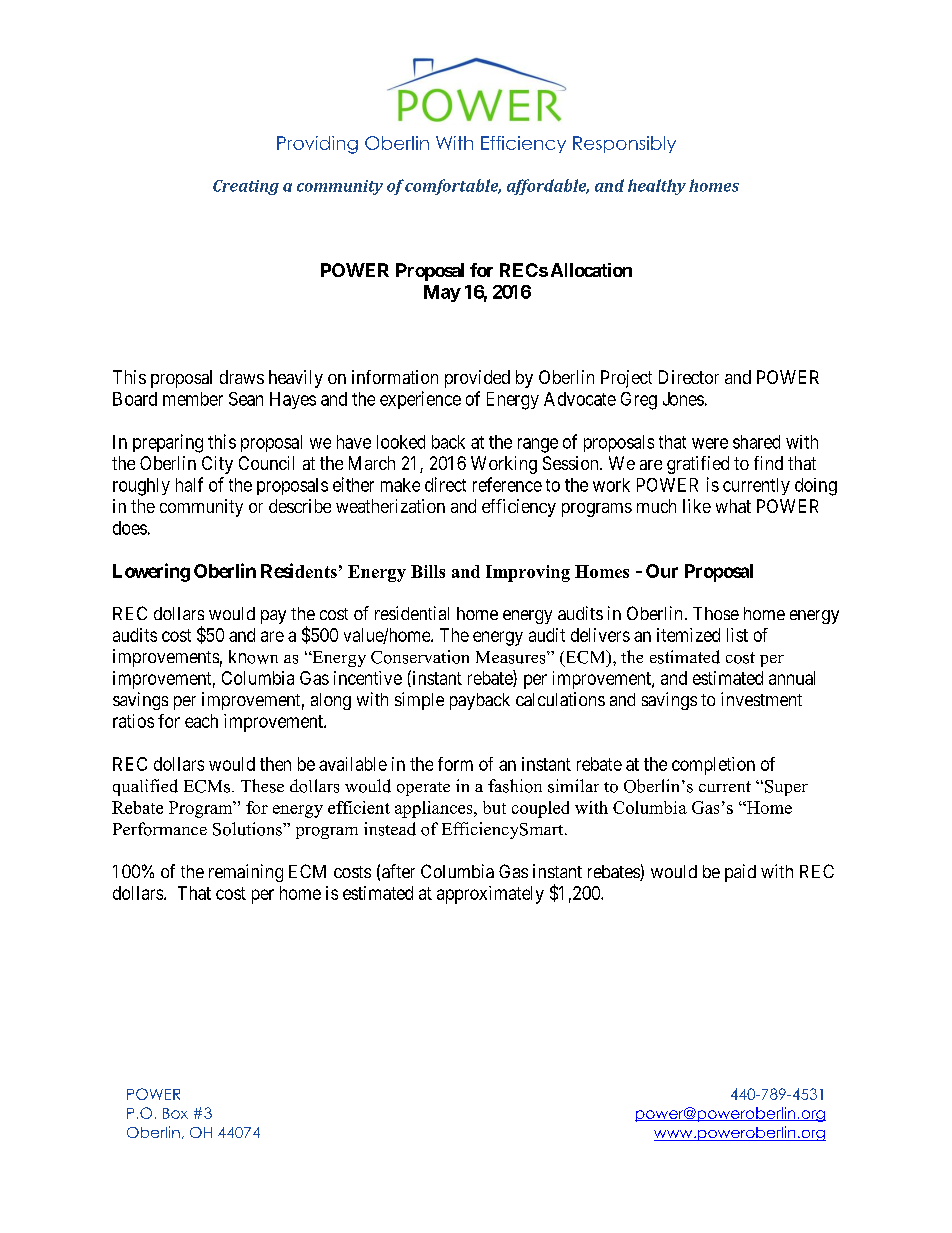 This page has width=952, height=1233. What do you see at coordinates (507, 484) in the page?
I see `reference` at bounding box center [507, 484].
